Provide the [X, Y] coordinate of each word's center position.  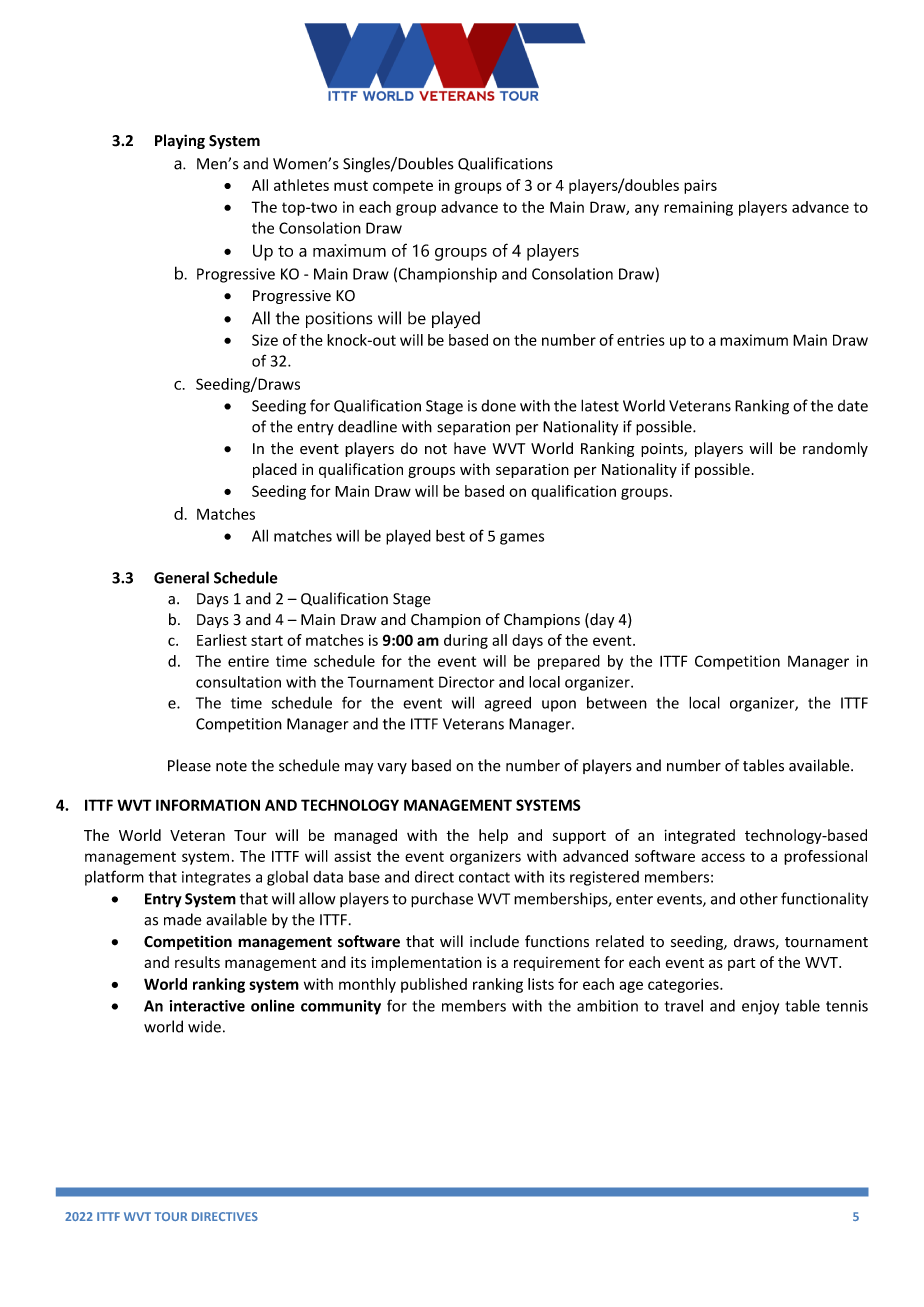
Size [265, 340]
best [450, 536]
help [493, 836]
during [466, 641]
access [723, 857]
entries [641, 340]
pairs [700, 186]
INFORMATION [208, 805]
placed [275, 470]
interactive [207, 1006]
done [498, 406]
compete [403, 187]
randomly [835, 449]
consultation [238, 682]
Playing [180, 141]
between [617, 703]
